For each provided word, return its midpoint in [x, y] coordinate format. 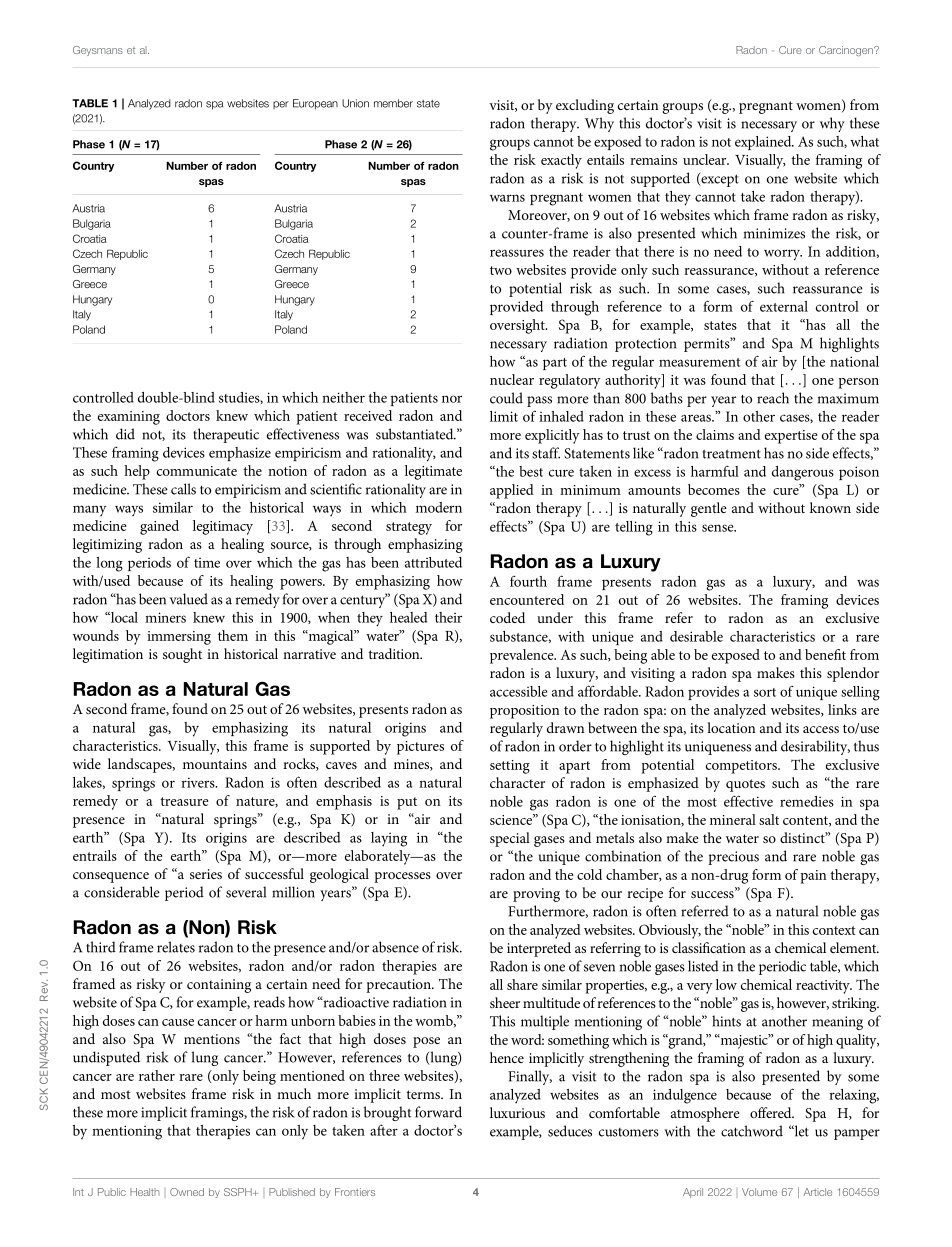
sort [765, 692]
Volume [759, 1192]
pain [813, 877]
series [206, 874]
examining [129, 418]
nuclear [512, 379]
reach [773, 398]
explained [764, 143]
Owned [187, 1192]
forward [438, 1112]
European [315, 104]
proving [536, 895]
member [393, 103]
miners [165, 617]
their [448, 617]
